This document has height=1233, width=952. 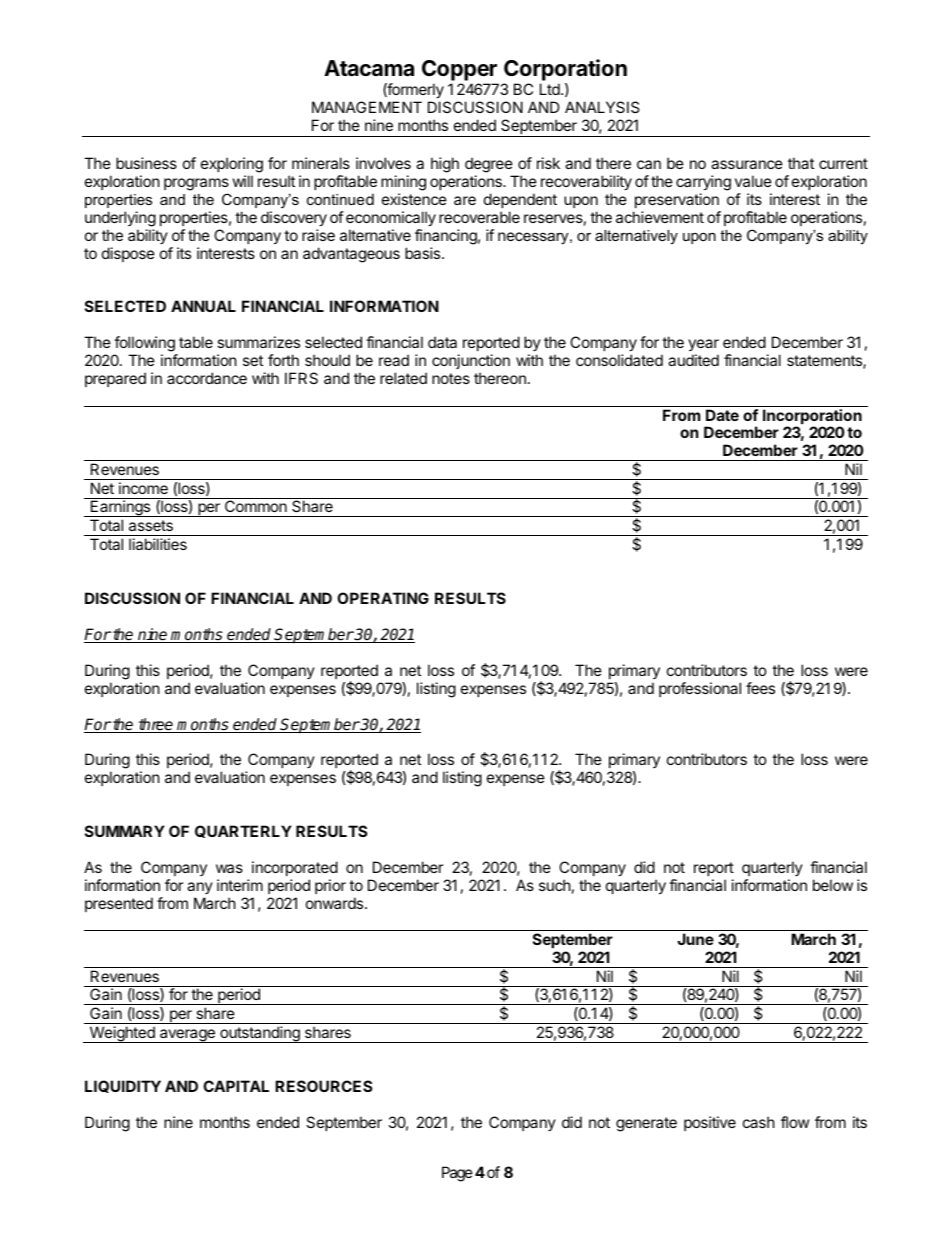 I want to click on year, so click(x=703, y=345).
